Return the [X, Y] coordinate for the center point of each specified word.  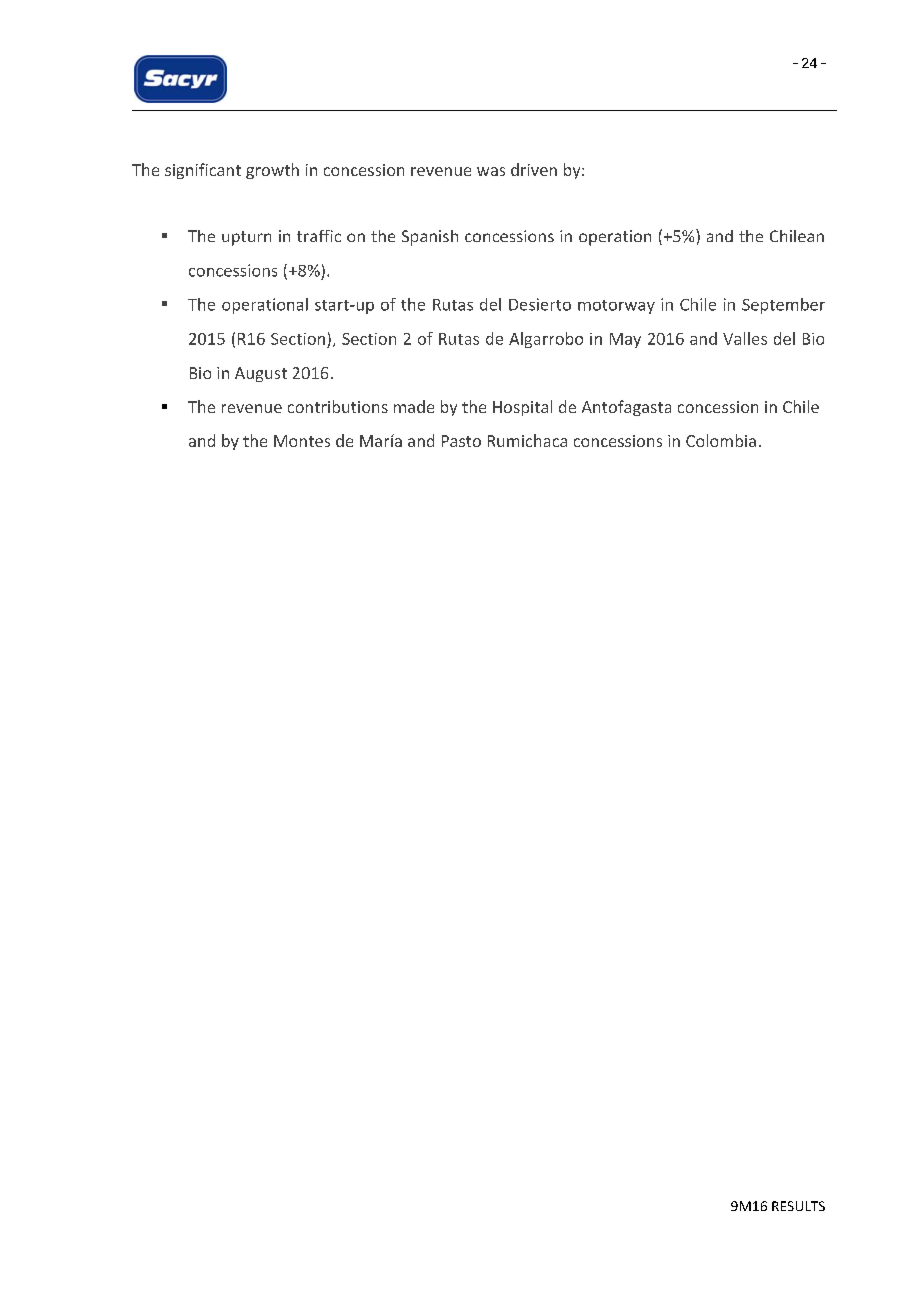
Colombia [721, 440]
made [414, 406]
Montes [302, 441]
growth [272, 171]
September [783, 306]
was [491, 171]
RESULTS [798, 1206]
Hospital [522, 408]
